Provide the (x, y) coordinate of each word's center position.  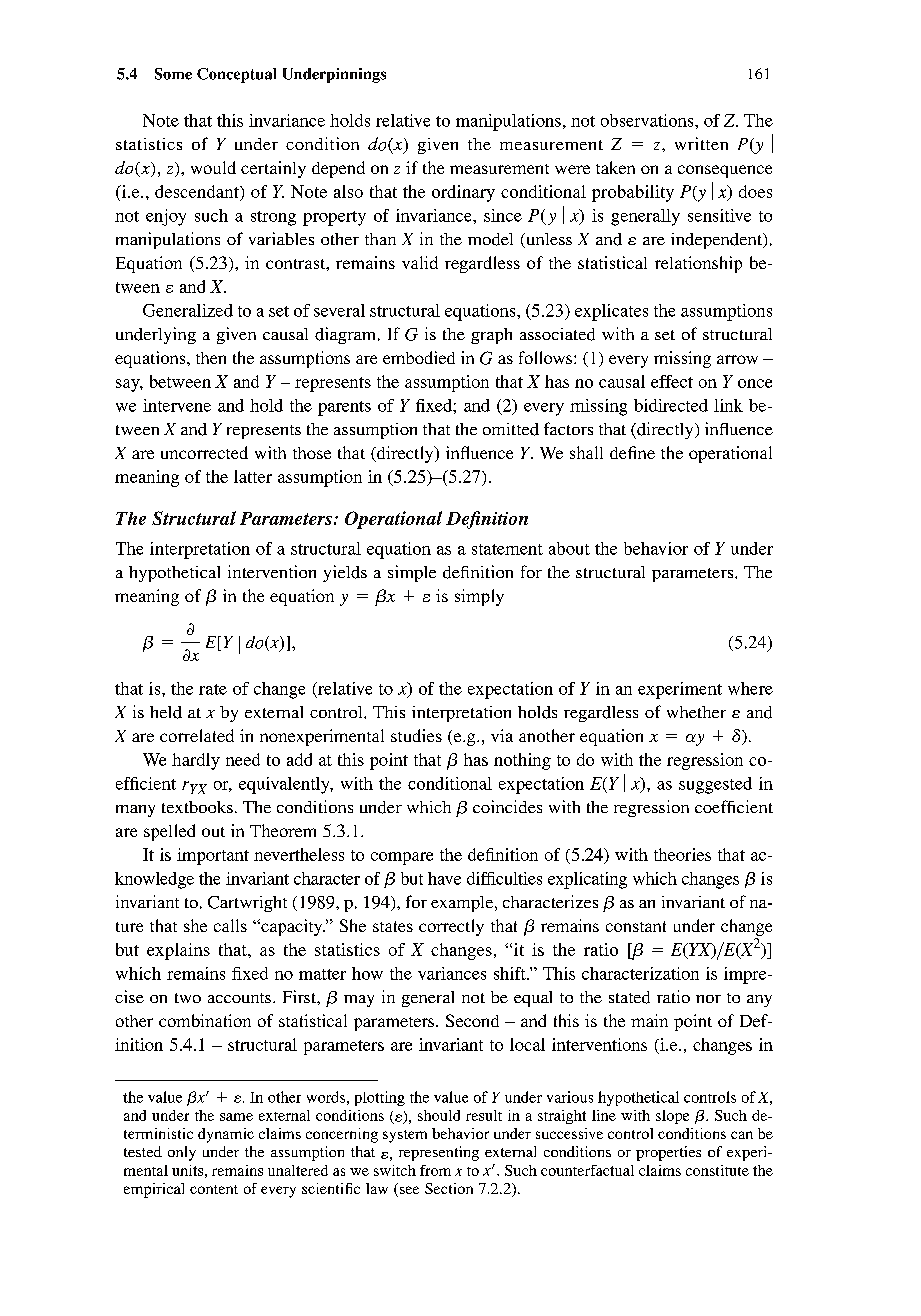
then (211, 358)
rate (213, 689)
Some (173, 74)
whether (696, 712)
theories (682, 854)
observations (648, 120)
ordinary (463, 193)
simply (479, 597)
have (444, 878)
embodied (419, 357)
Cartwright (247, 904)
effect (672, 381)
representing (439, 1153)
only (182, 1153)
